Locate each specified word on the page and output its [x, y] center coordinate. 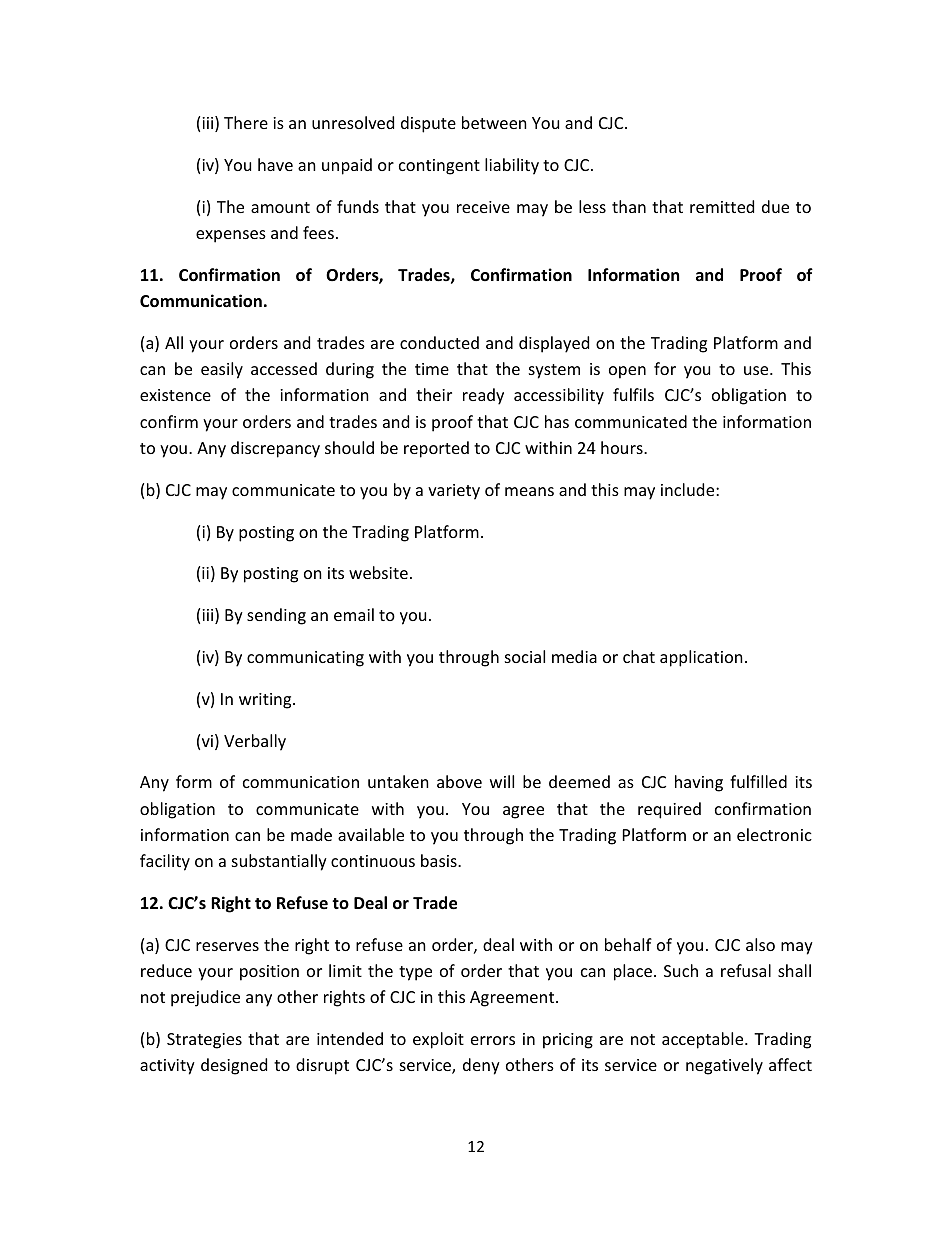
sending [276, 616]
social [525, 656]
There [246, 122]
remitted [722, 206]
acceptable [704, 1040]
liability [512, 166]
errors [493, 1040]
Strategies [204, 1041]
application [701, 658]
